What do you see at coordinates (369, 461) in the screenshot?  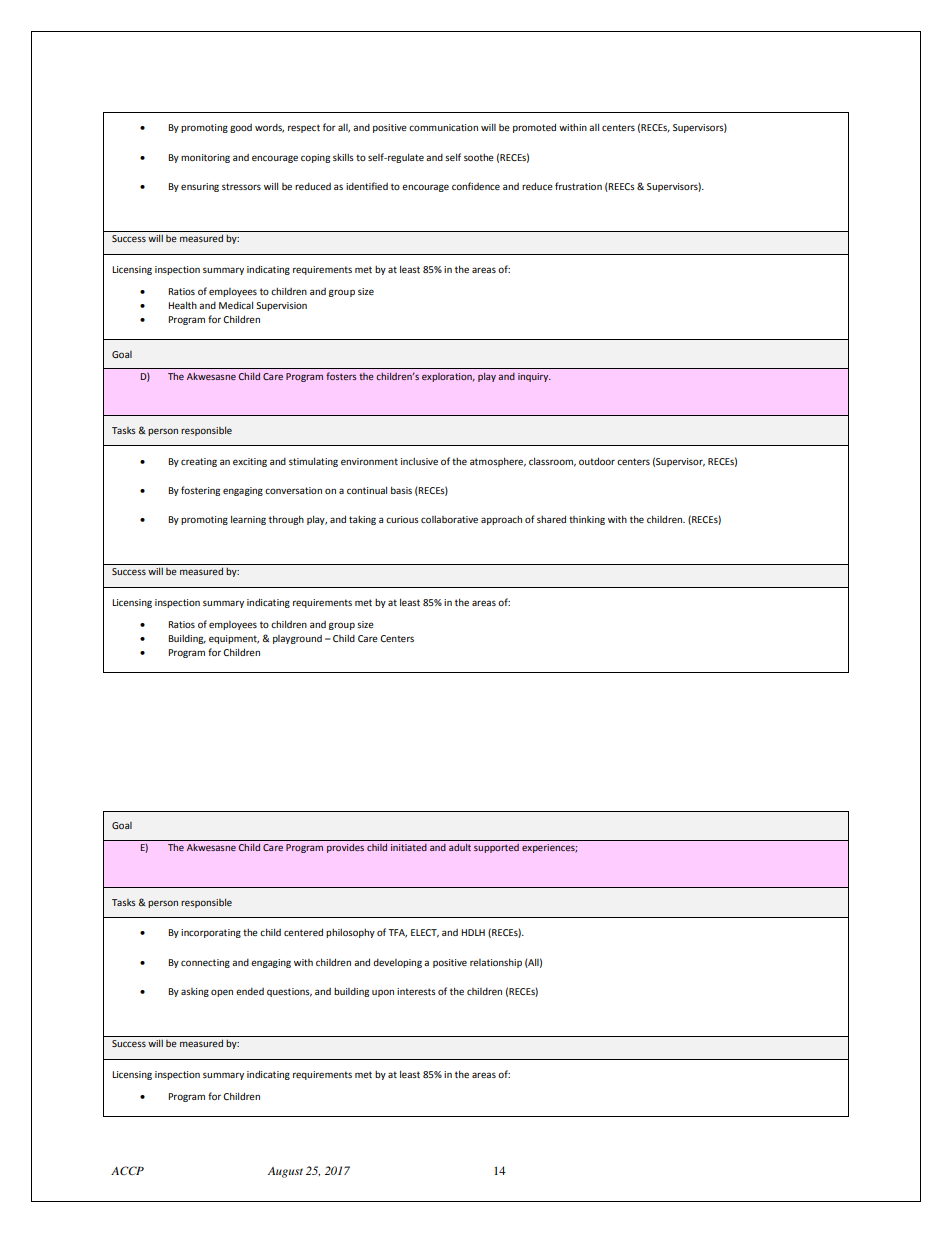 I see `environment` at bounding box center [369, 461].
